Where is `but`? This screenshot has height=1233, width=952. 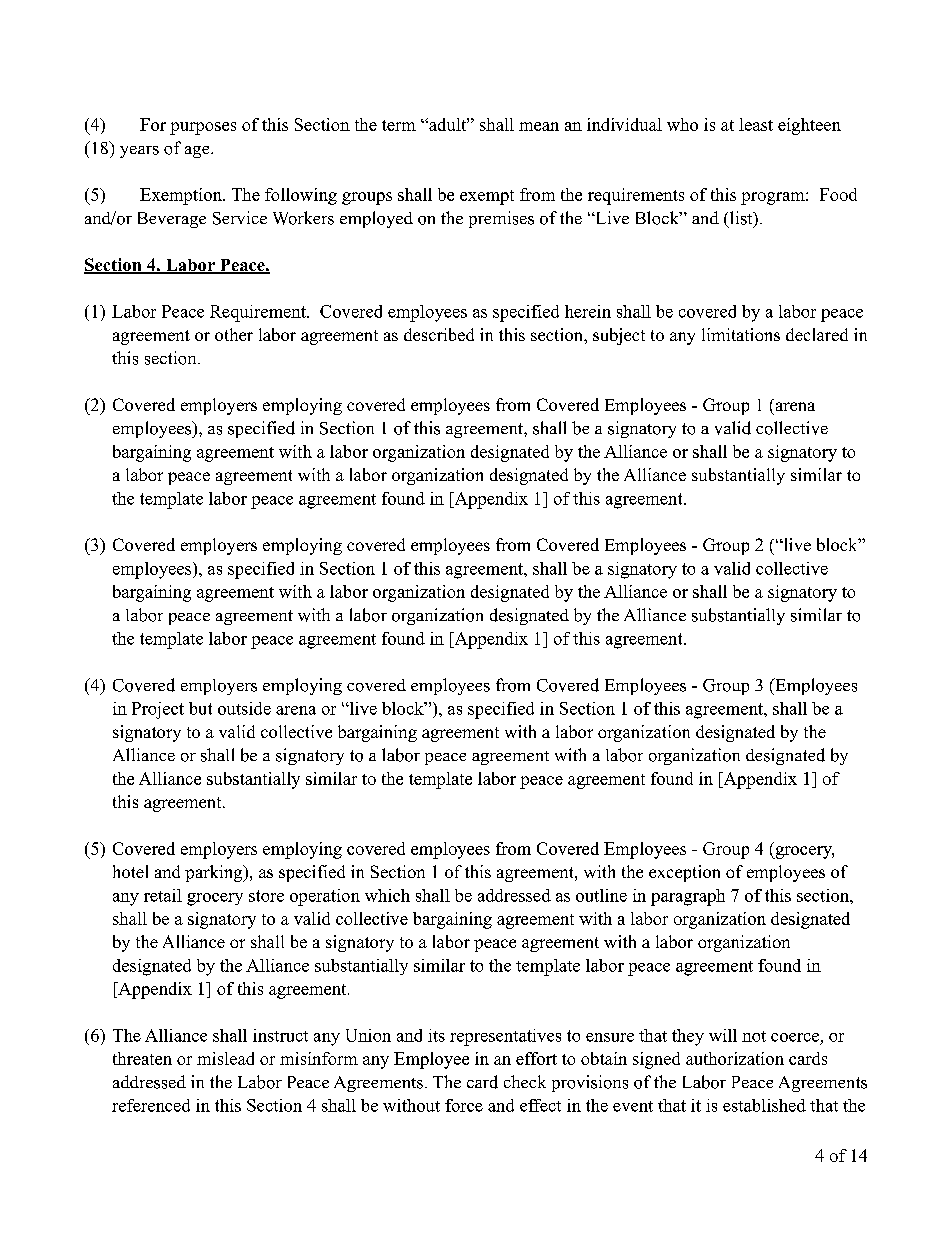
but is located at coordinates (200, 708).
